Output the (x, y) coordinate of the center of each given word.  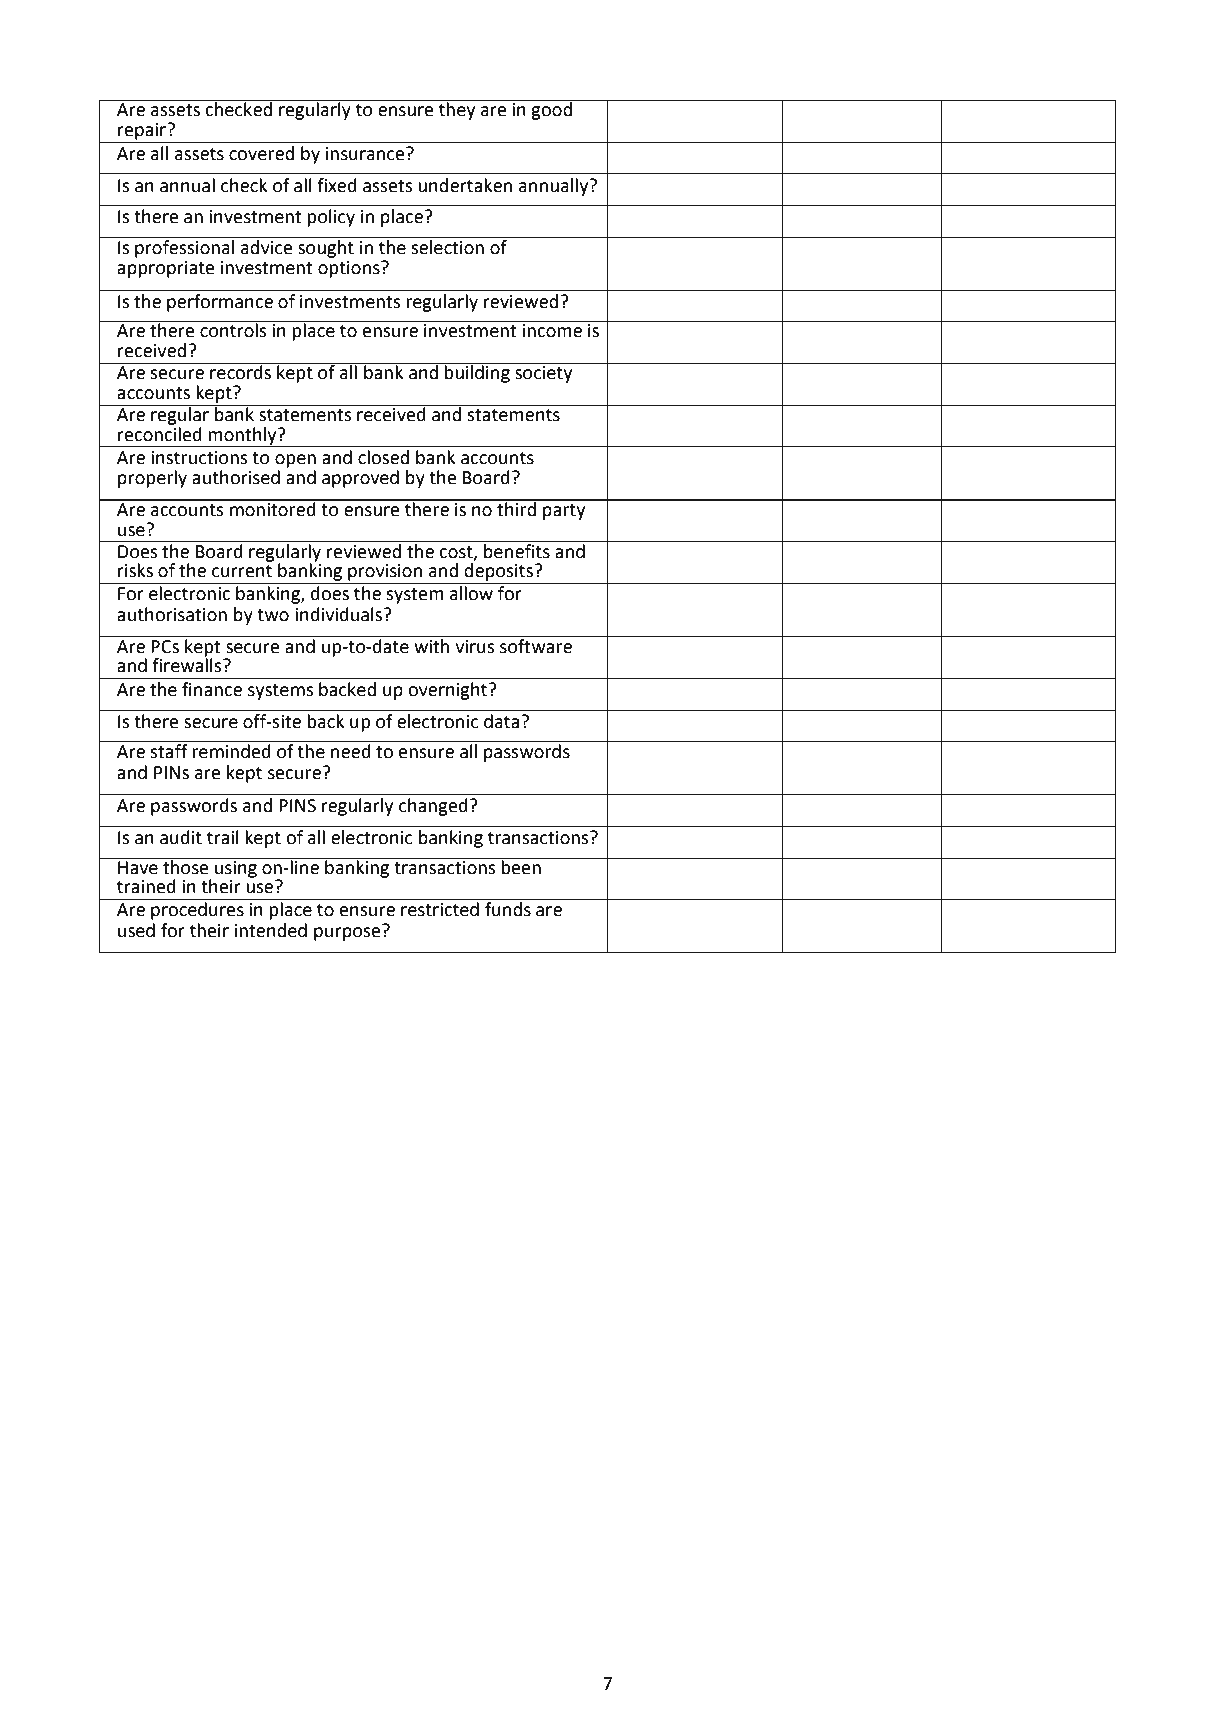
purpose (348, 933)
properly (152, 479)
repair (143, 131)
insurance (366, 154)
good (552, 110)
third (516, 508)
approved (360, 479)
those (186, 866)
